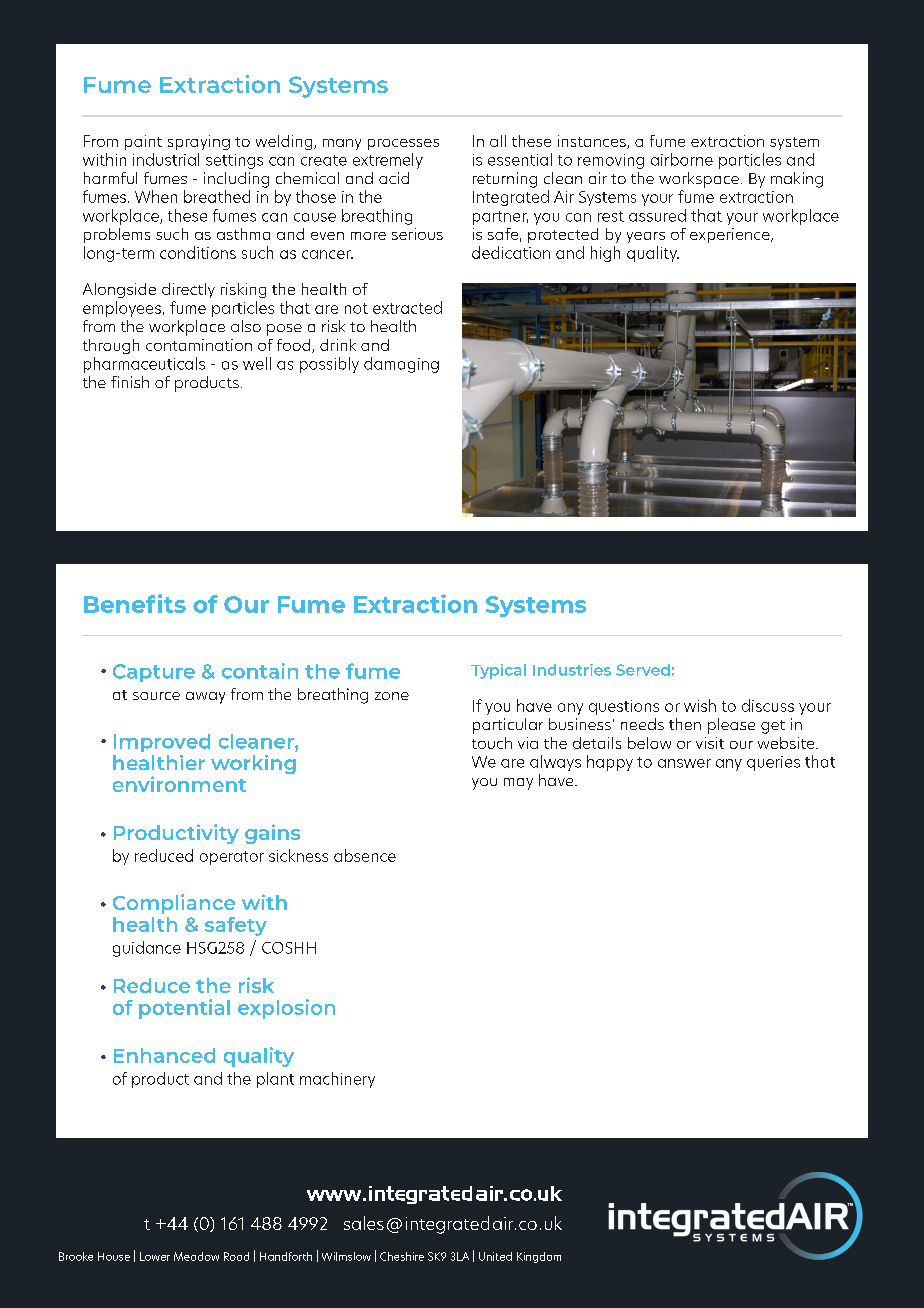 The image size is (924, 1308). What do you see at coordinates (394, 178) in the screenshot?
I see `acid` at bounding box center [394, 178].
